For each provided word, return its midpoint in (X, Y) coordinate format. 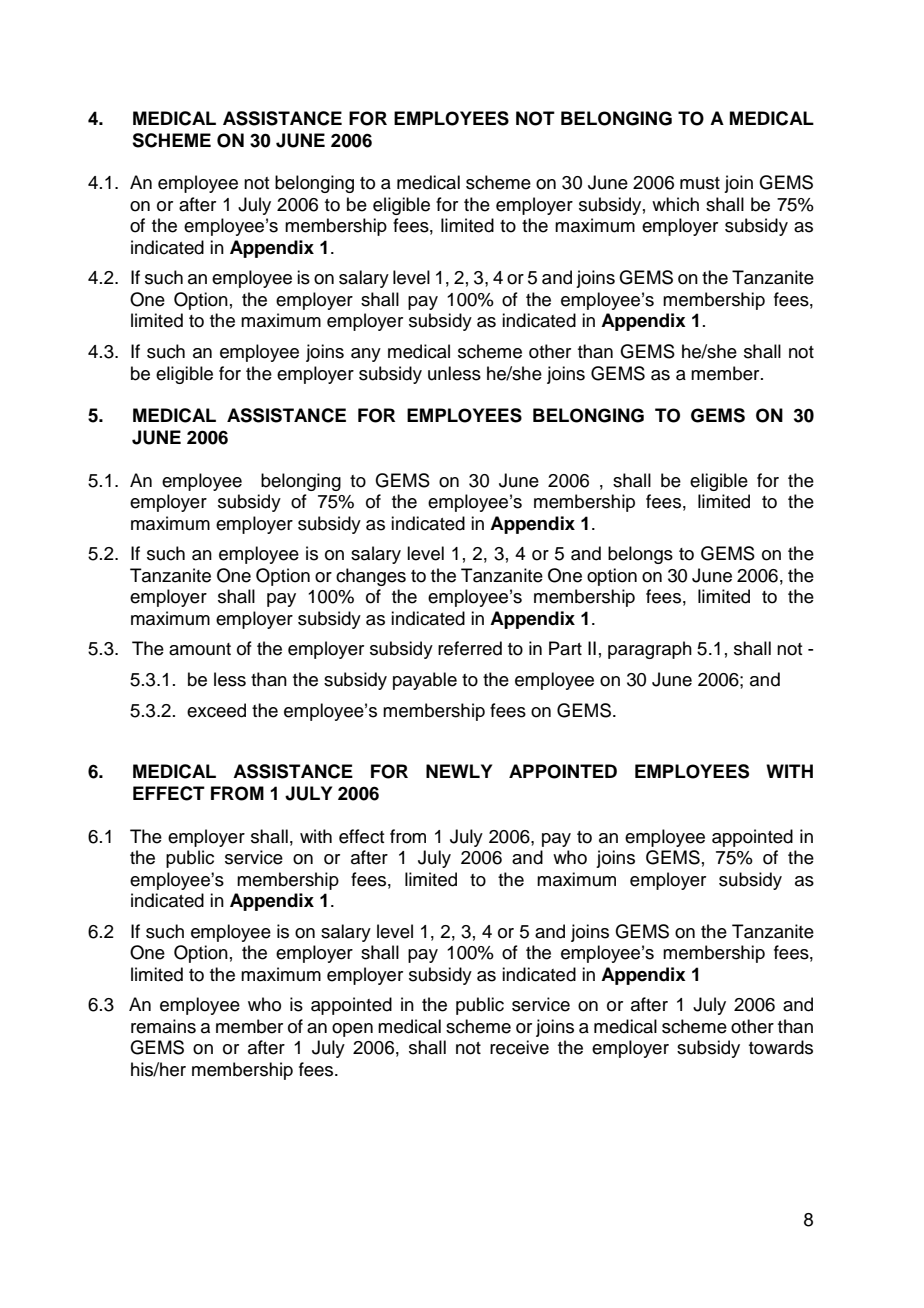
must (700, 183)
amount (200, 649)
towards (781, 1047)
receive (519, 1047)
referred (470, 648)
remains (163, 1026)
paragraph (650, 650)
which (675, 204)
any (366, 355)
